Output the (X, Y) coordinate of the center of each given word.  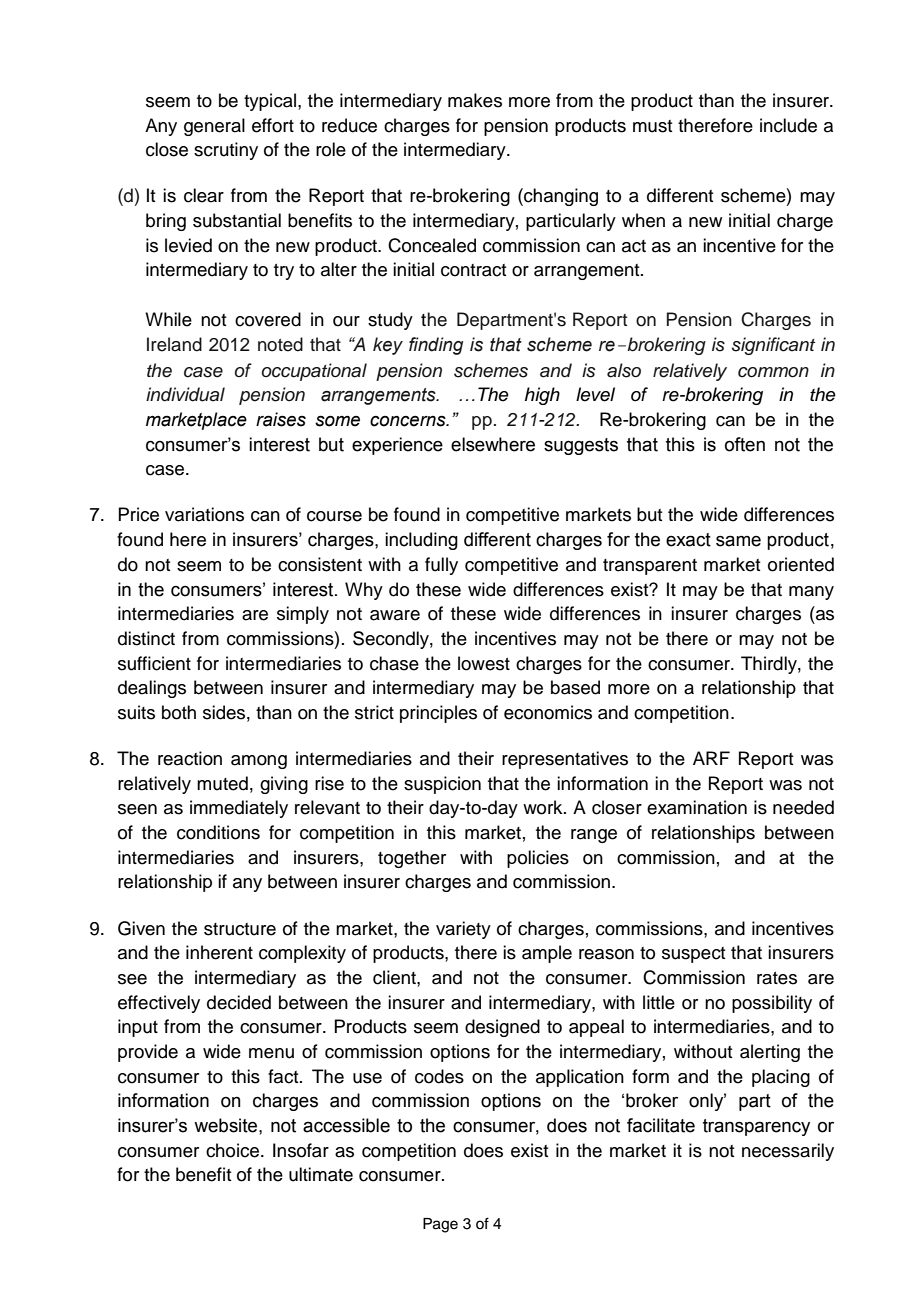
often (745, 444)
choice (234, 1150)
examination (697, 807)
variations (204, 514)
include (788, 125)
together (412, 859)
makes (475, 100)
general (214, 127)
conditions (218, 832)
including (421, 541)
